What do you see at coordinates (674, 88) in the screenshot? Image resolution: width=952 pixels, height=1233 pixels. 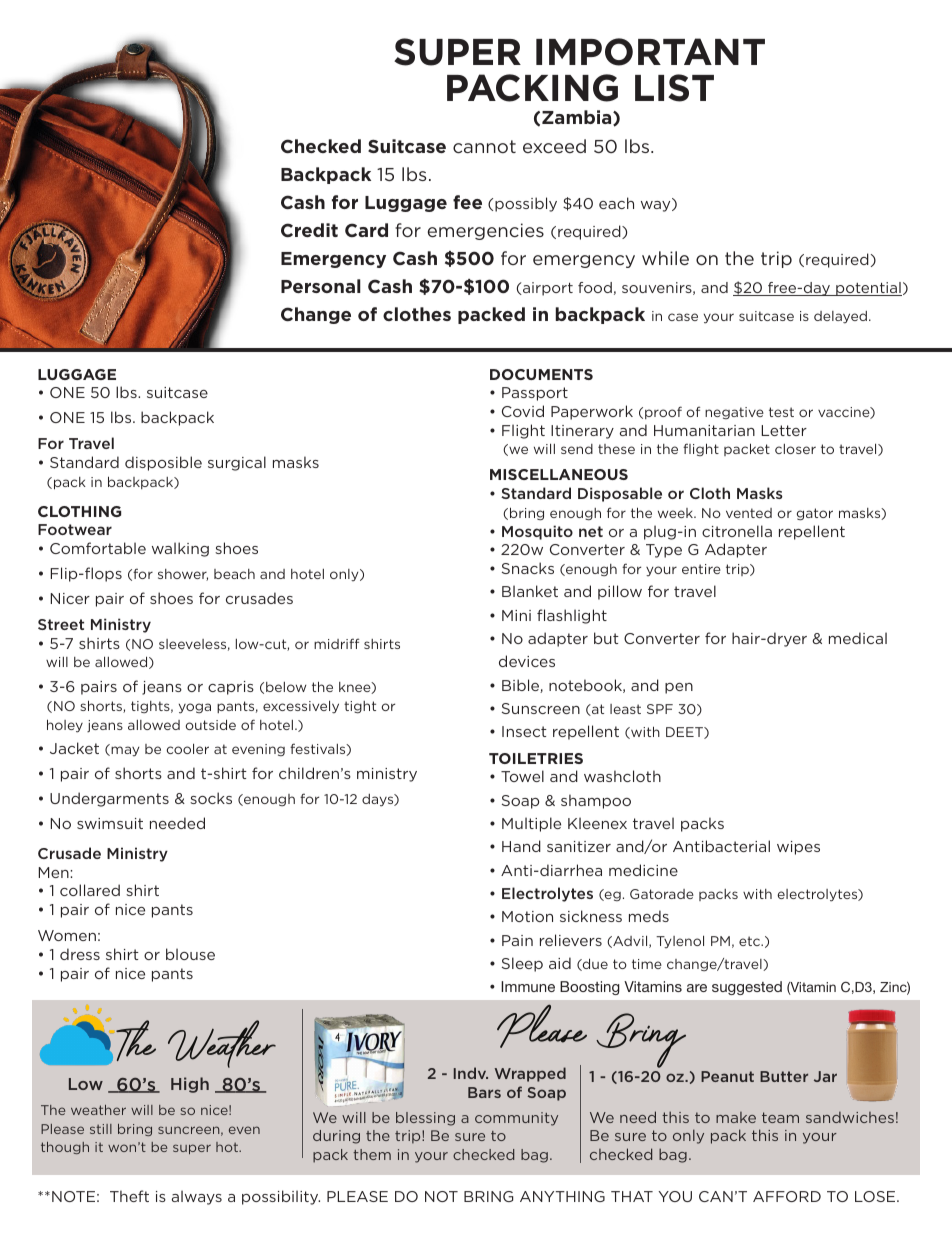 I see `LIST` at bounding box center [674, 88].
